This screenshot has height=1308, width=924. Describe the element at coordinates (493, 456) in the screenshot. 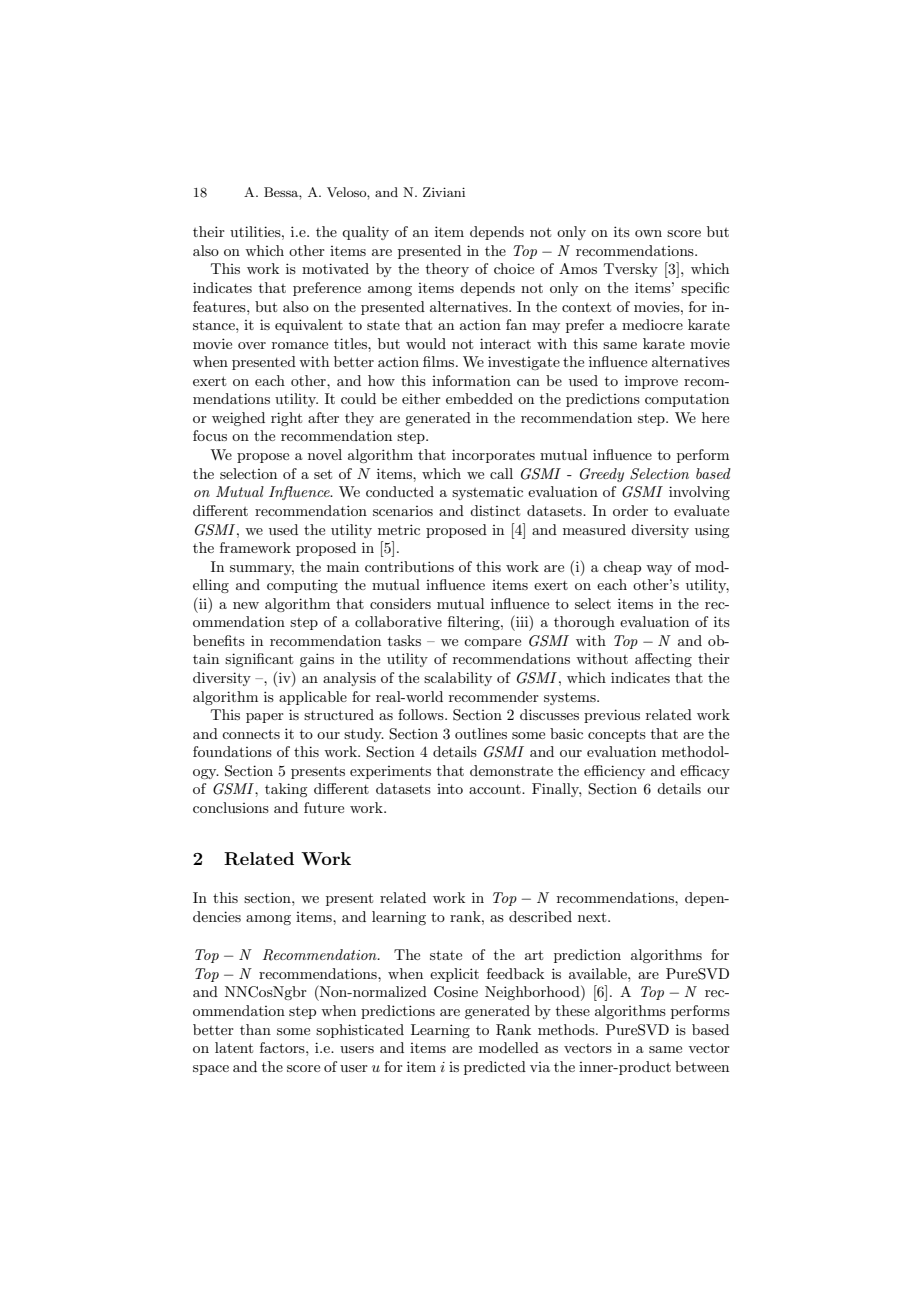

I see `incorporates` at that location.
